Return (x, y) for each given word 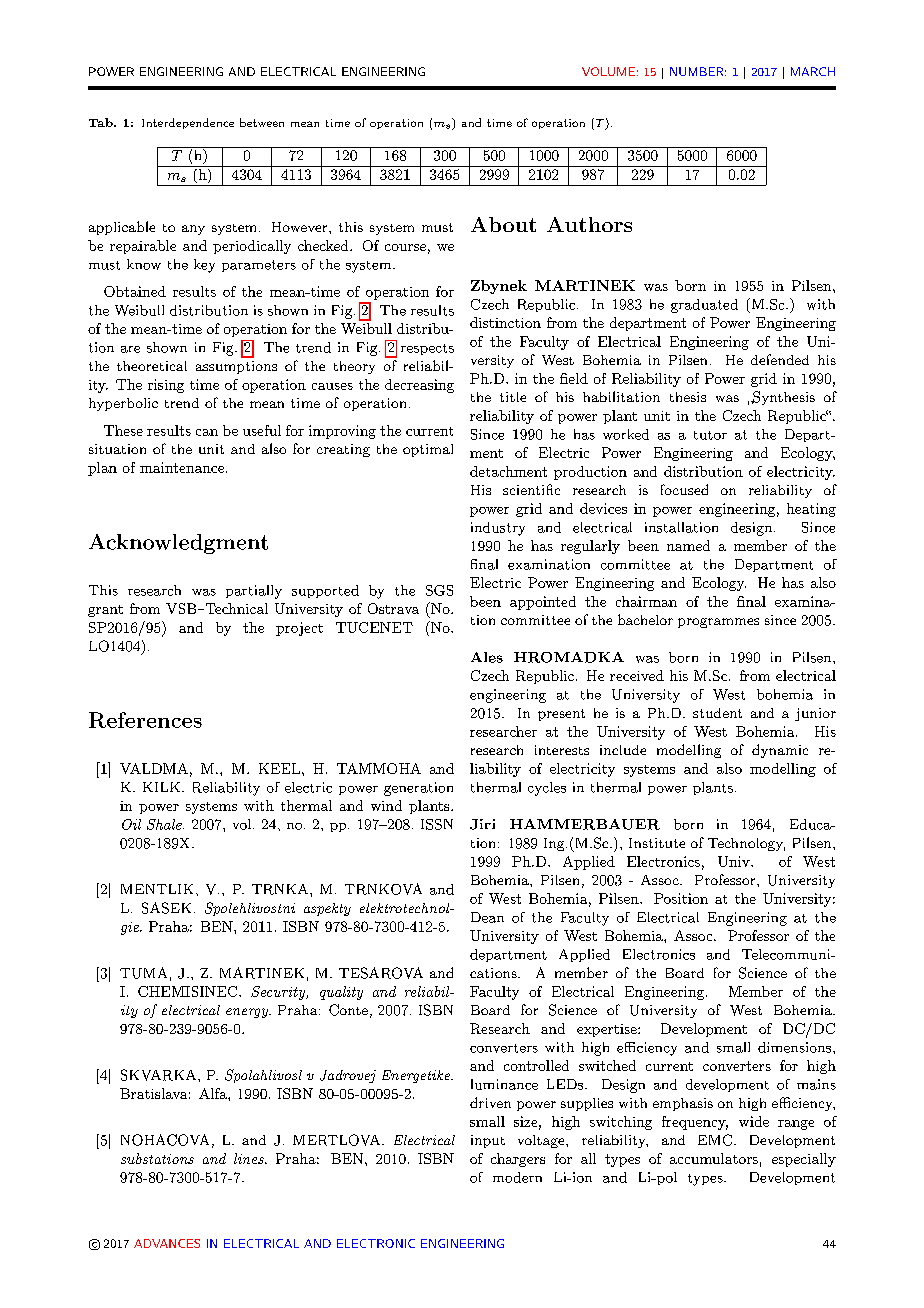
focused (684, 489)
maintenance (182, 467)
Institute (657, 843)
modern (517, 1177)
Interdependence (188, 123)
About (503, 224)
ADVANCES (167, 1243)
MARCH (813, 71)
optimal (428, 450)
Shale (165, 824)
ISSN (437, 824)
